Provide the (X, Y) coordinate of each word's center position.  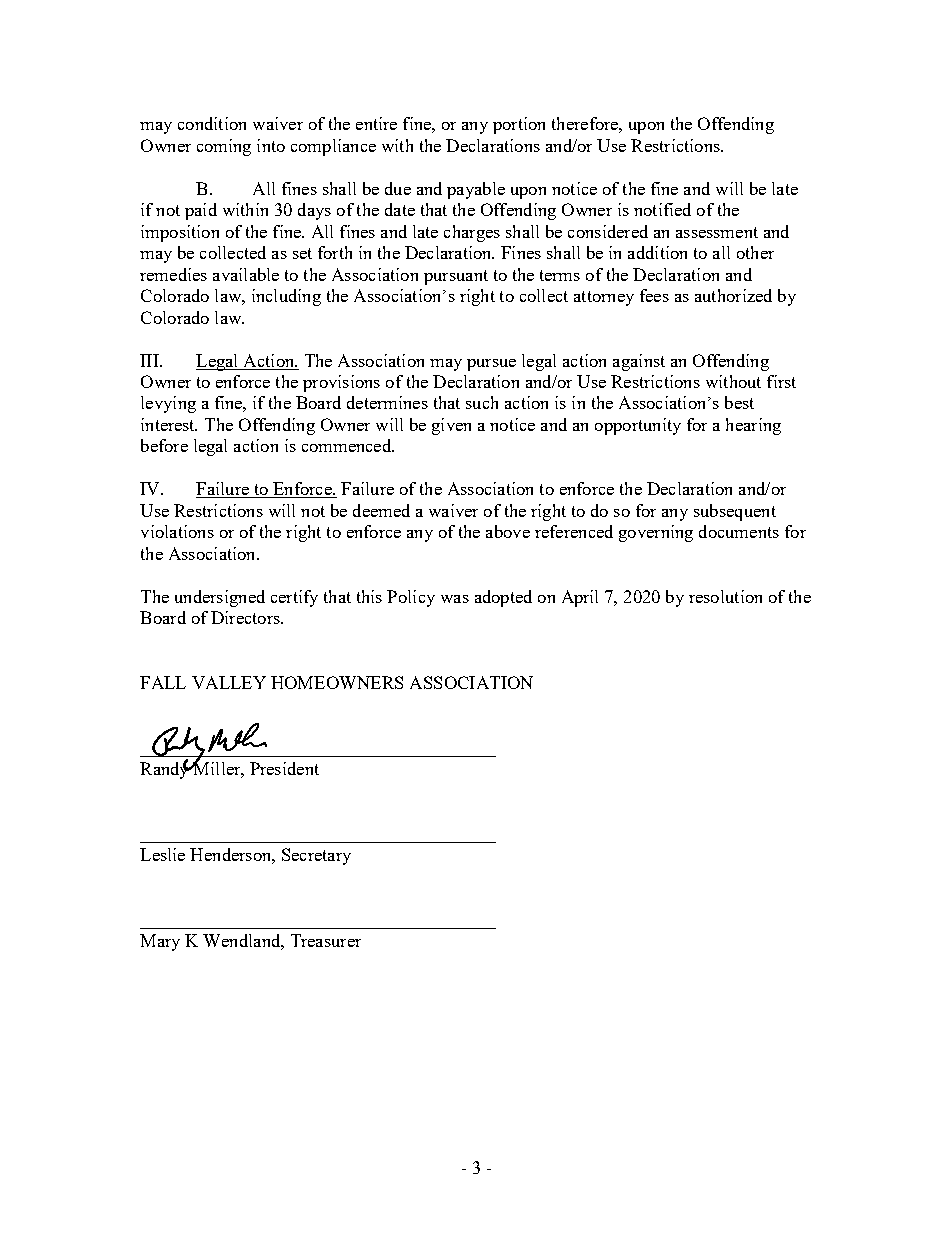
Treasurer (326, 940)
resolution (725, 596)
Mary (160, 942)
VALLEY (229, 682)
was (455, 599)
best (739, 402)
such (482, 402)
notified (662, 209)
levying (168, 404)
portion (519, 125)
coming (224, 147)
